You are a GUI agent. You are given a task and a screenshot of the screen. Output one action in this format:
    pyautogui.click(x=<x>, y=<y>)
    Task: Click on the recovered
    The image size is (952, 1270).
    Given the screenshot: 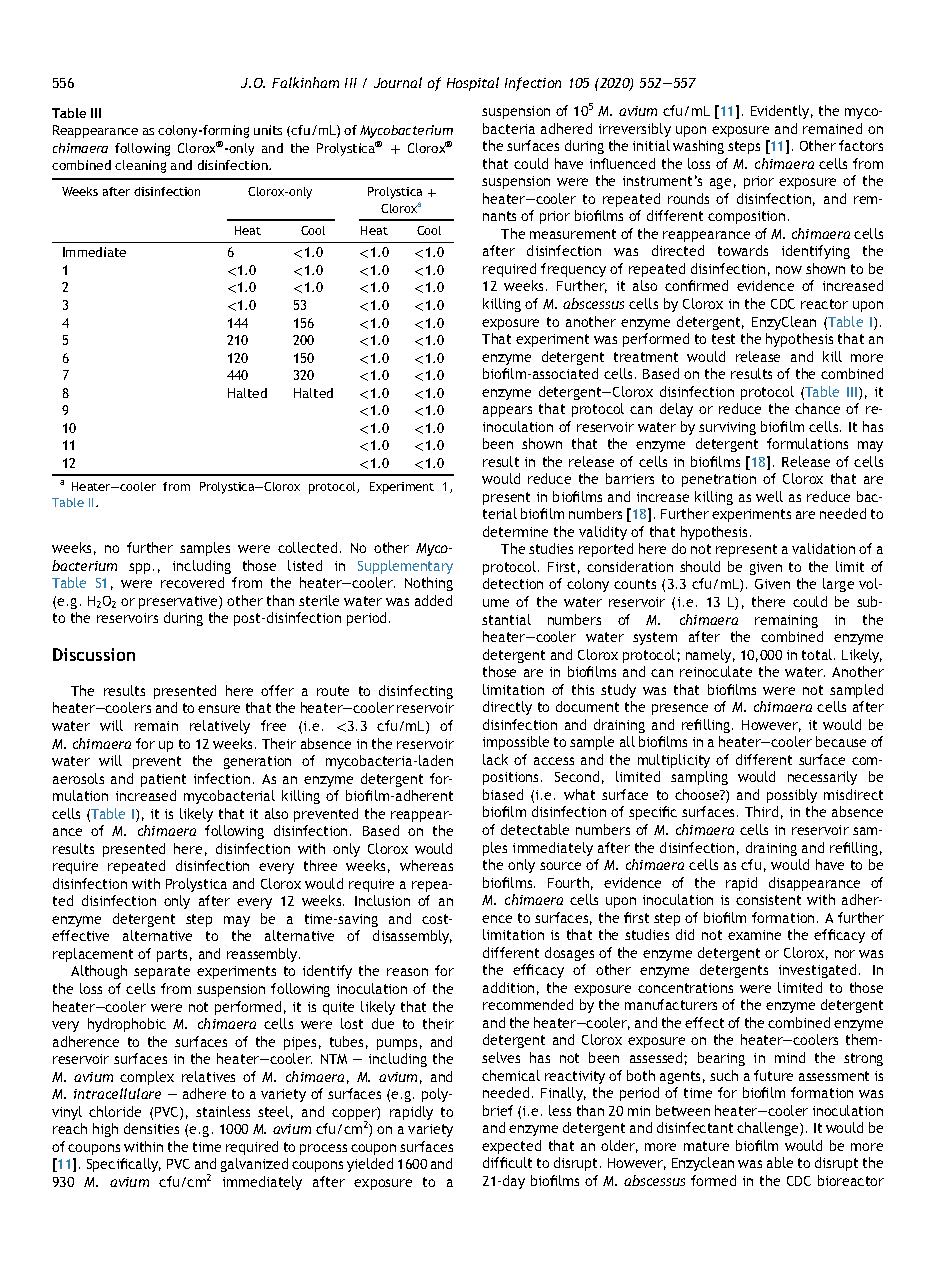 What is the action you would take?
    pyautogui.click(x=192, y=582)
